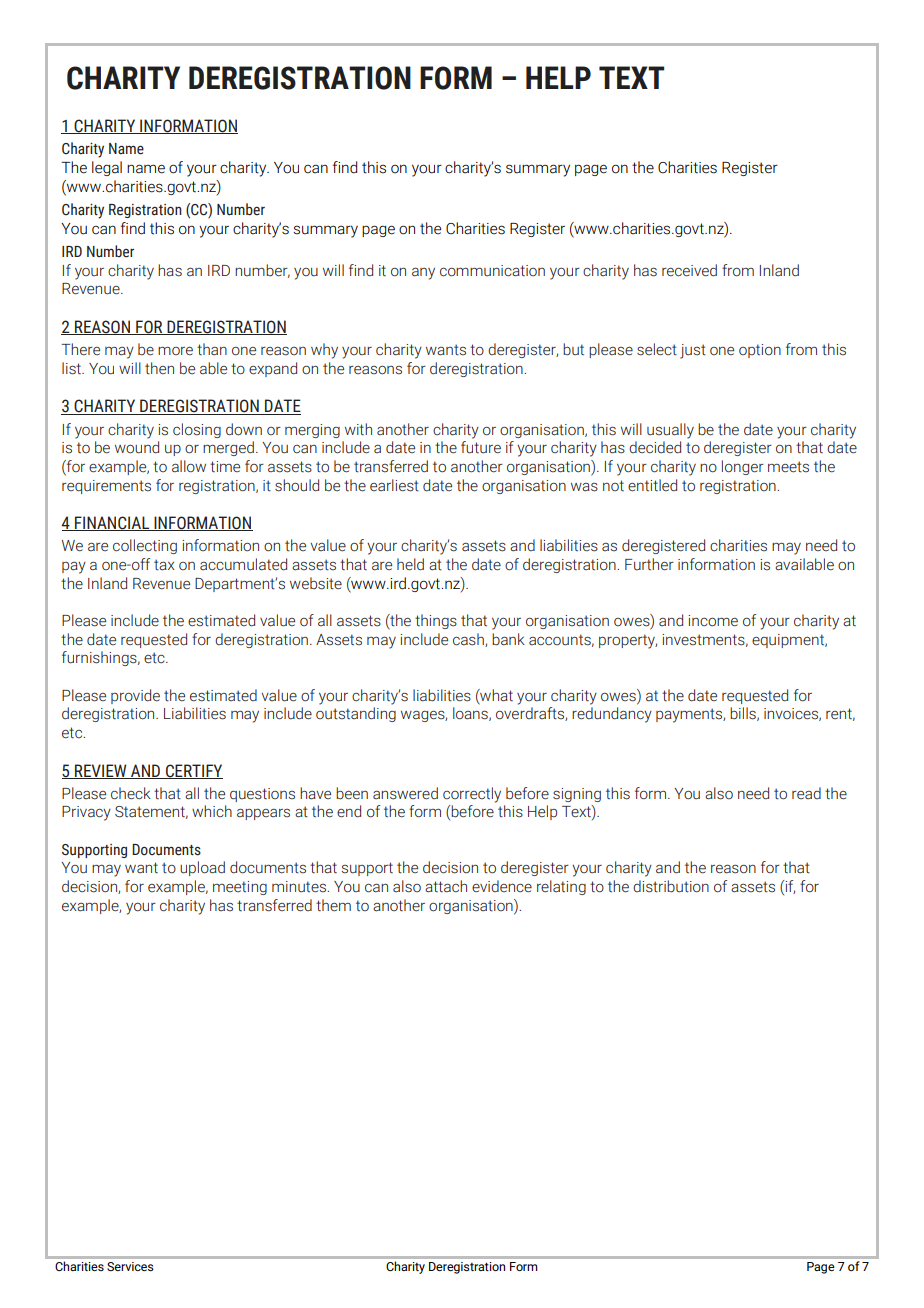 The width and height of the screenshot is (924, 1308). What do you see at coordinates (689, 270) in the screenshot?
I see `received` at bounding box center [689, 270].
